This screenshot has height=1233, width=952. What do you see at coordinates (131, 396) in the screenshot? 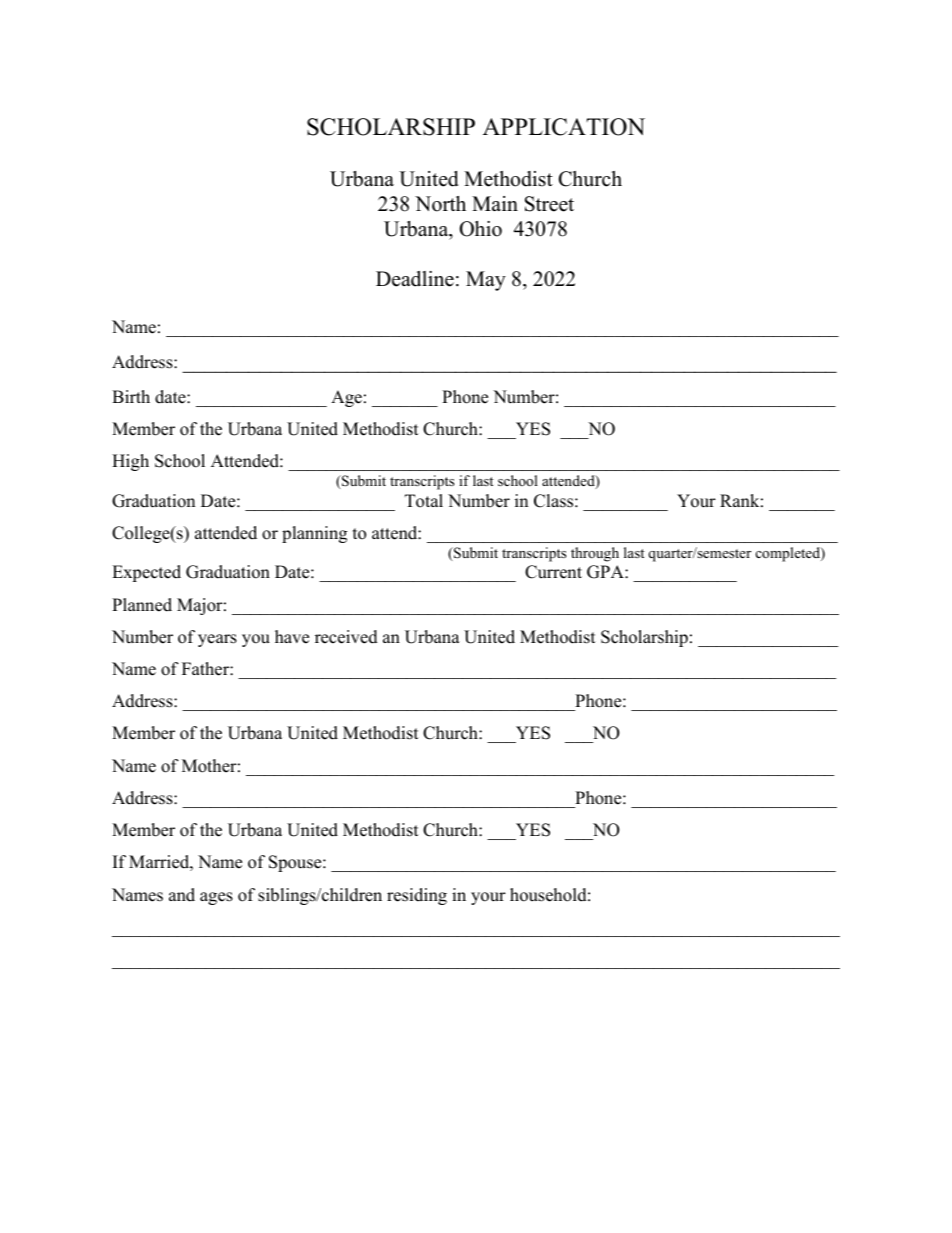
I see `Birth` at bounding box center [131, 396].
